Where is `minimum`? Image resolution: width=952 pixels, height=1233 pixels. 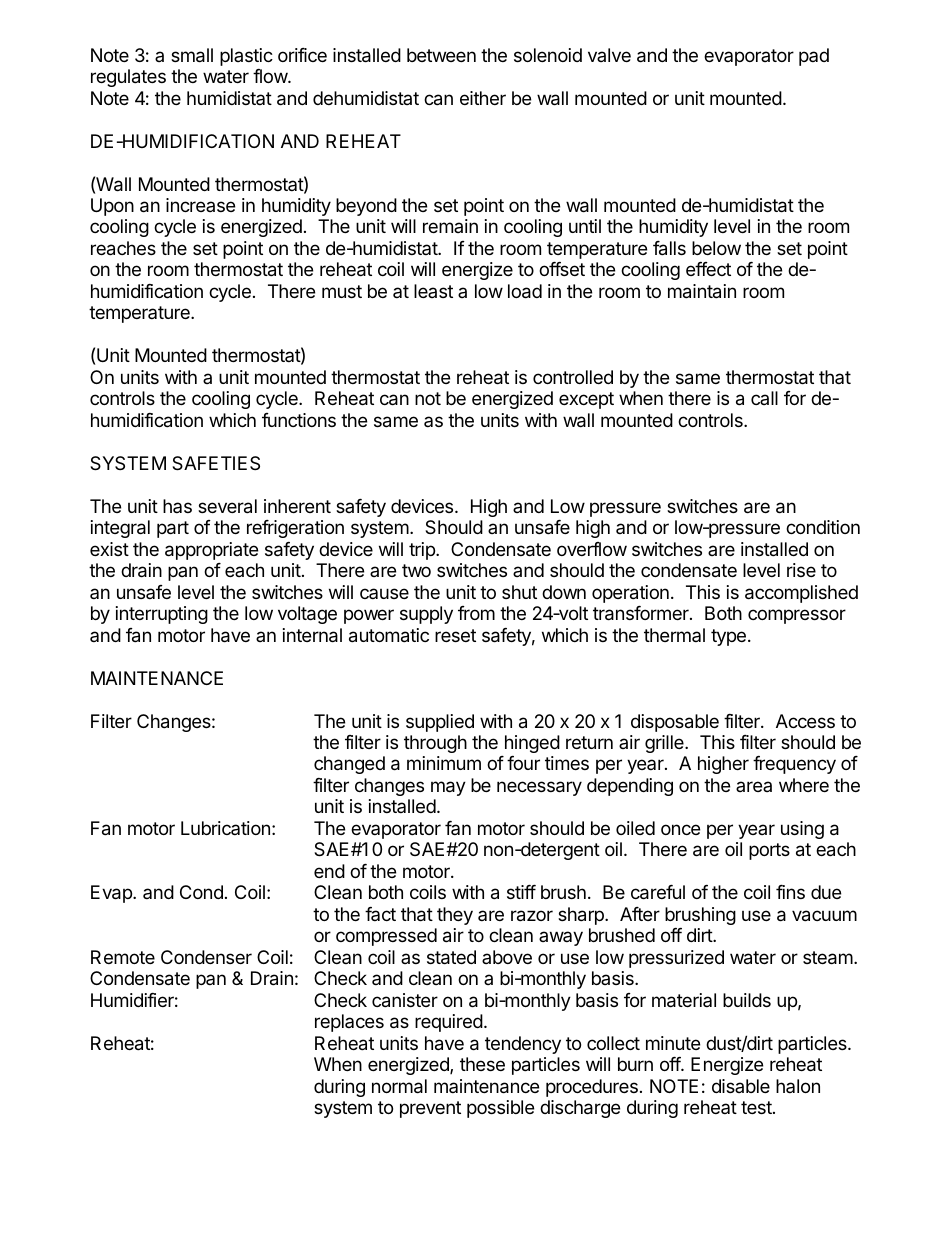 minimum is located at coordinates (444, 763).
